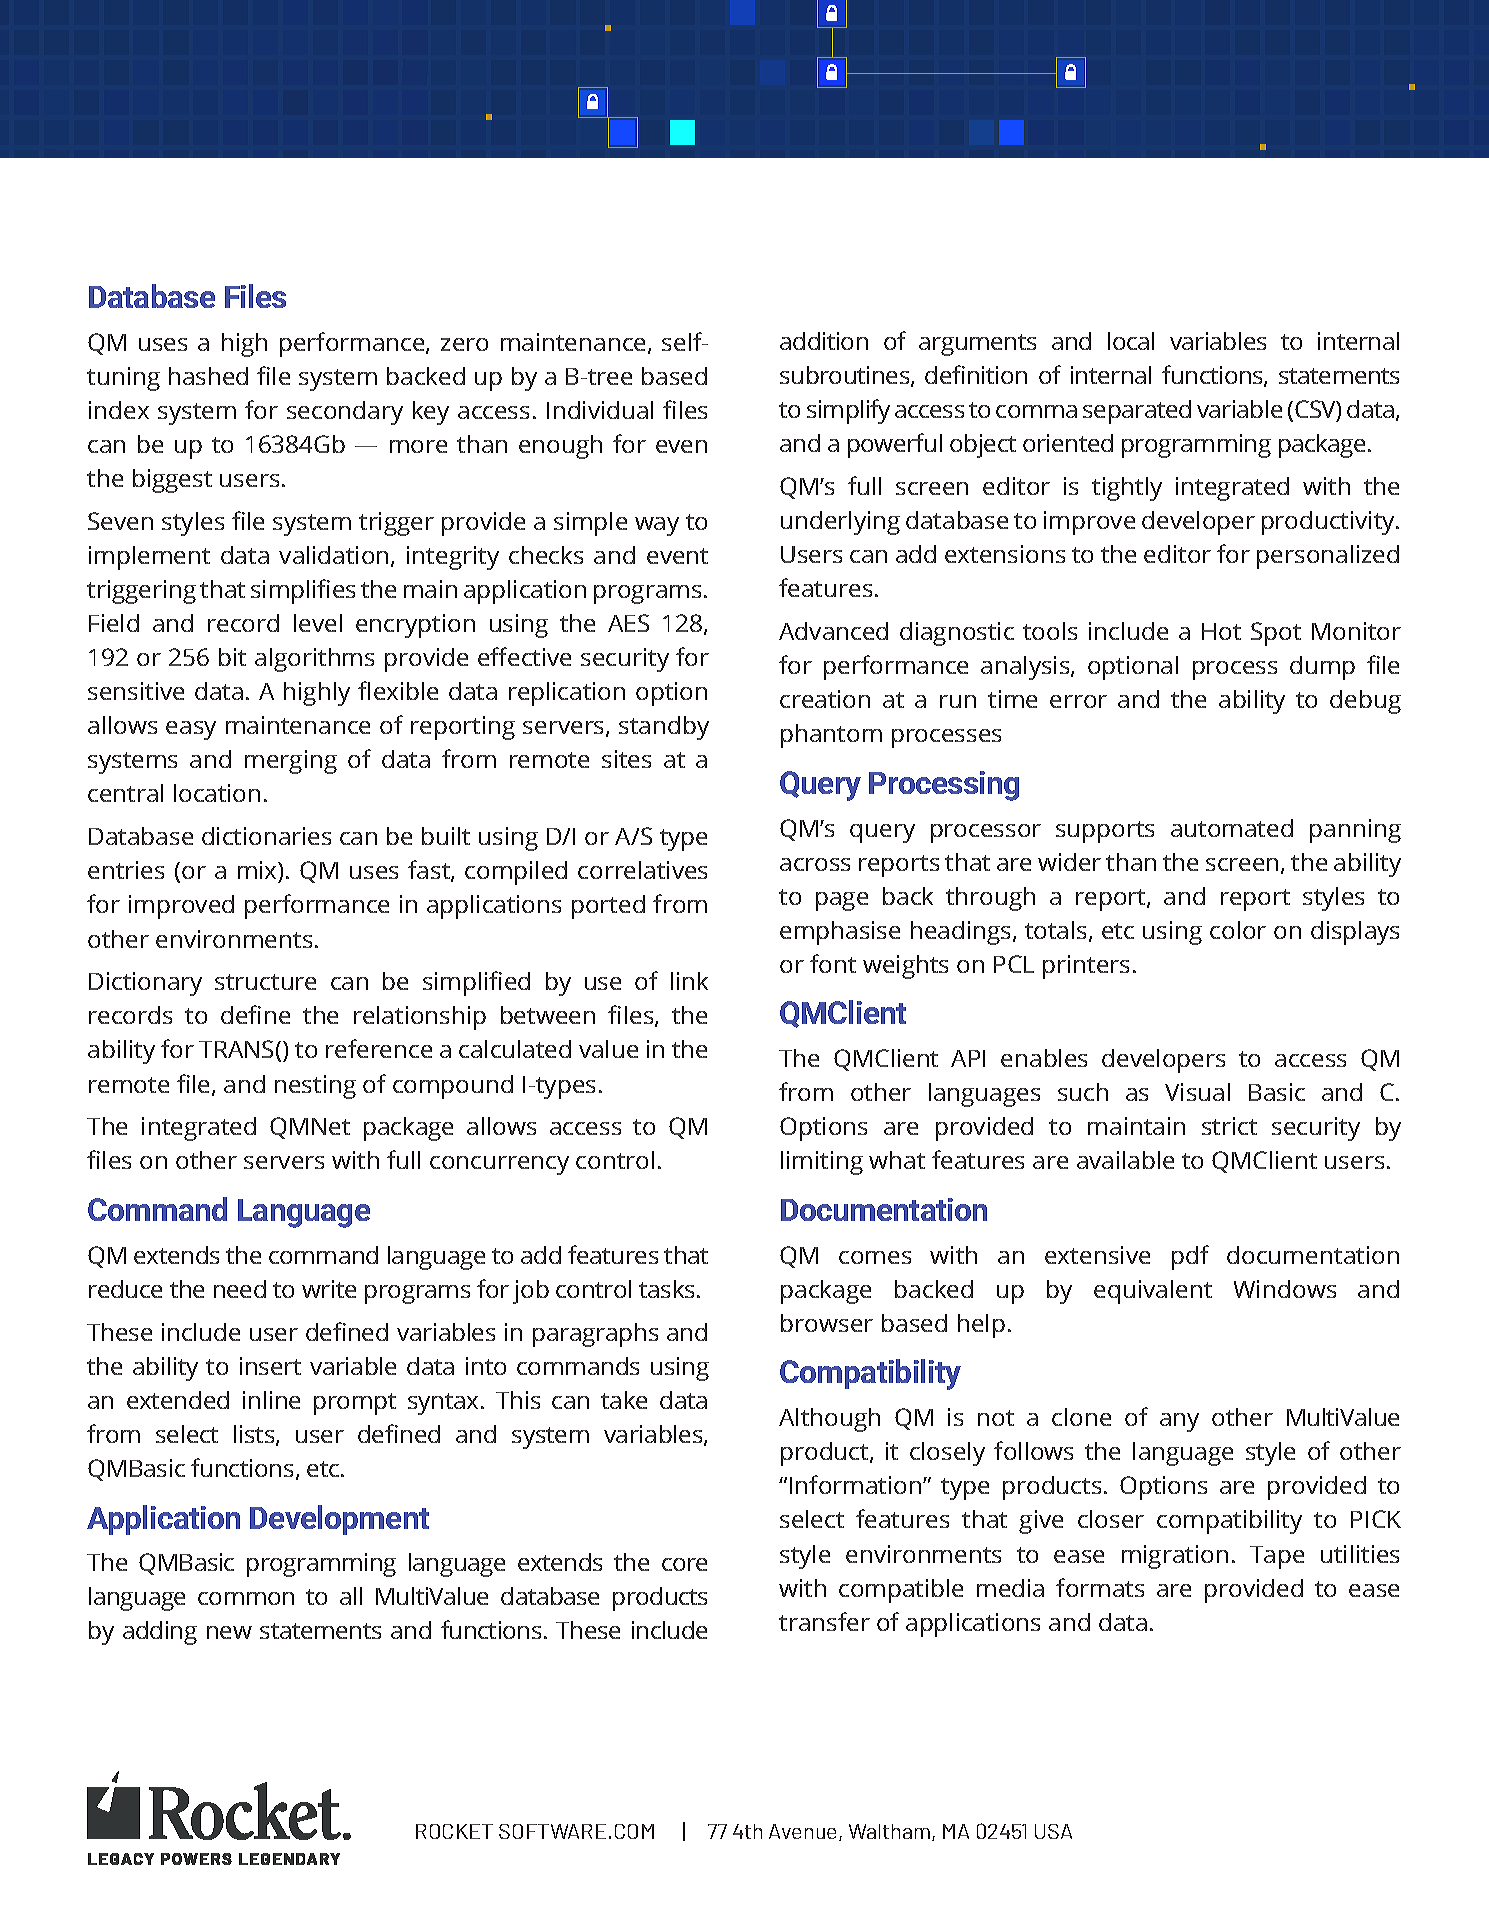 The height and width of the screenshot is (1927, 1489). Describe the element at coordinates (255, 1435) in the screenshot. I see `lists` at that location.
